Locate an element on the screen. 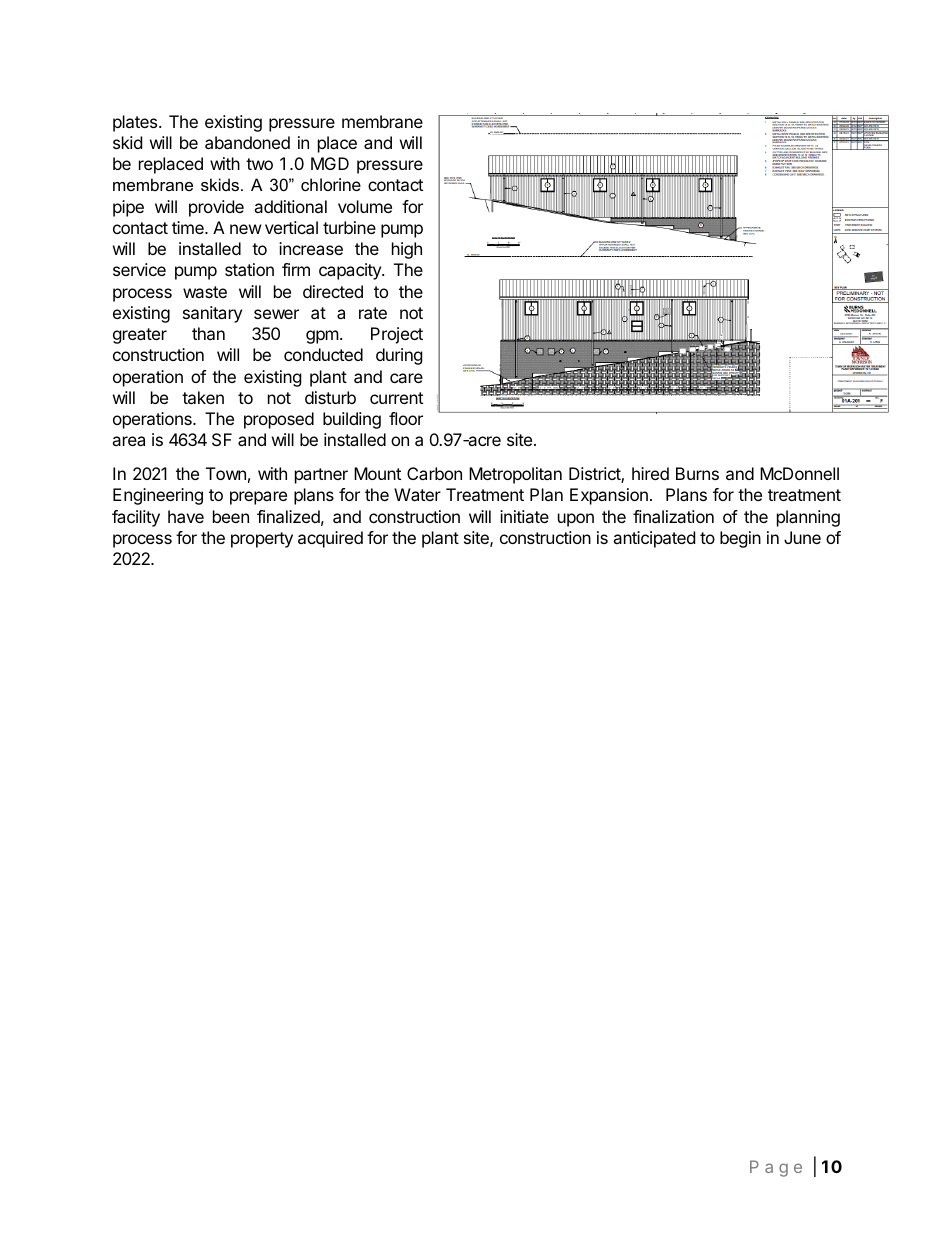 Image resolution: width=952 pixels, height=1233 pixels. high is located at coordinates (407, 250).
